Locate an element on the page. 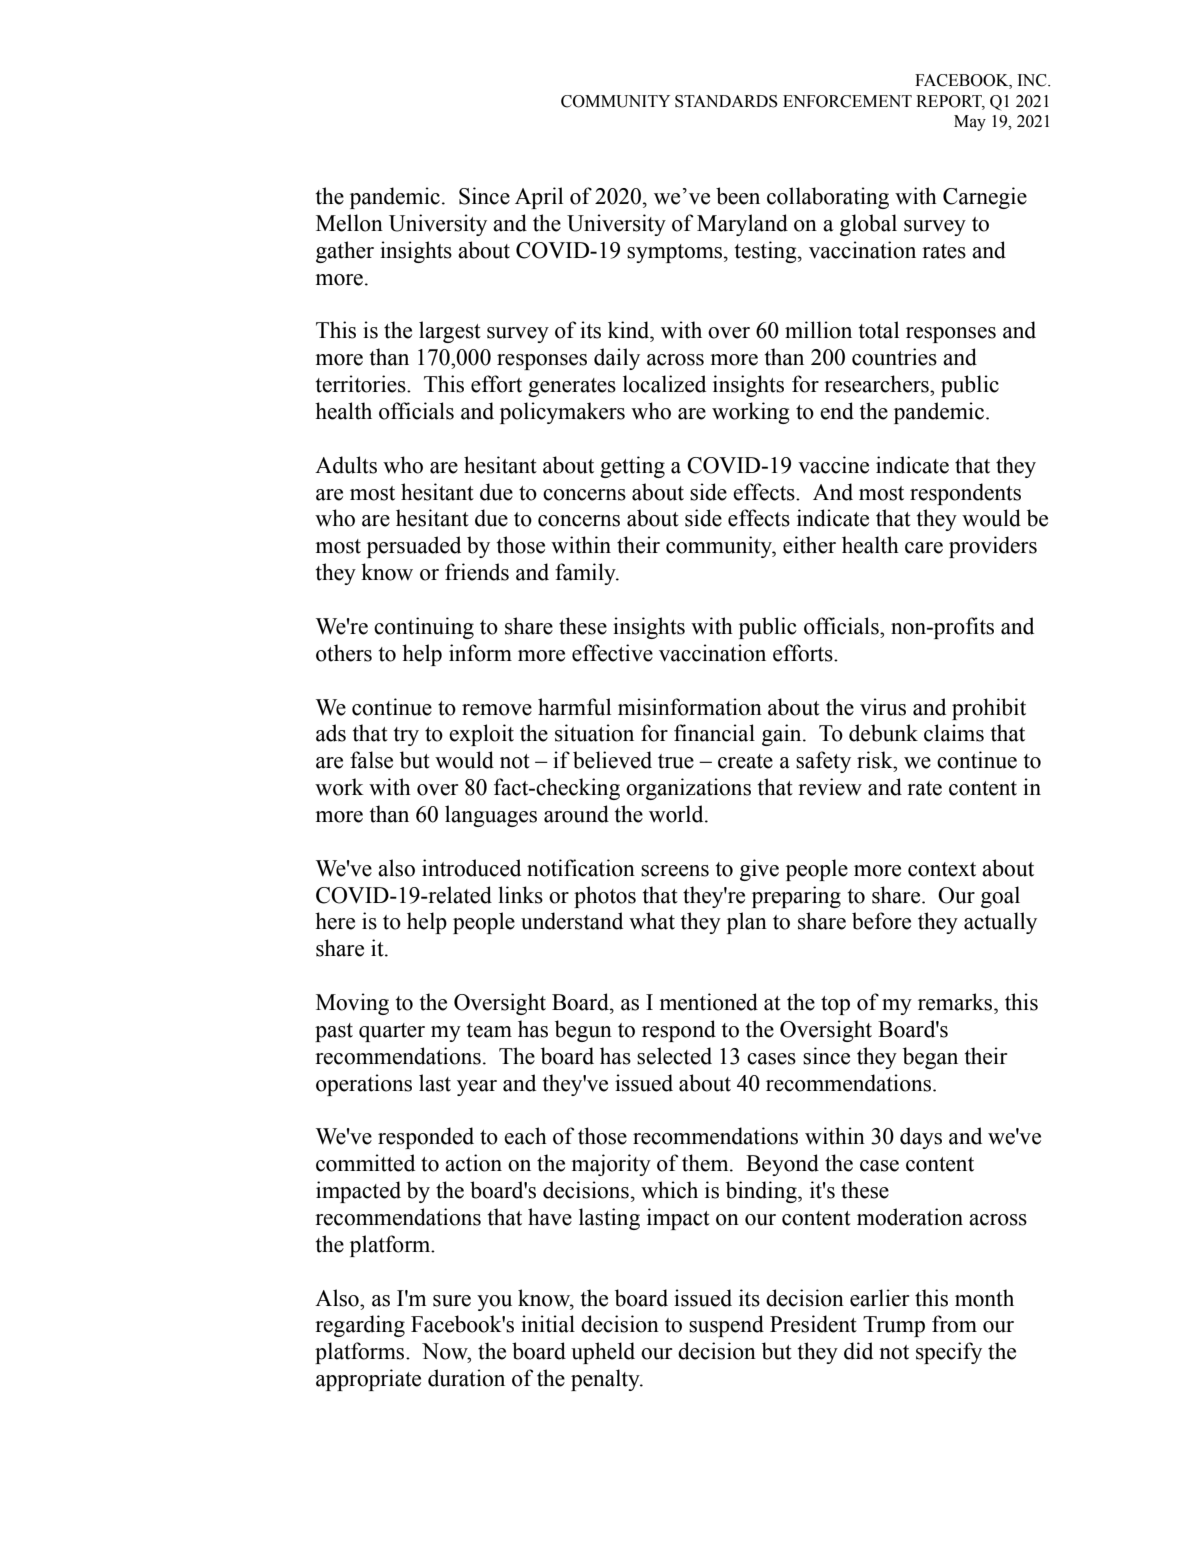 The image size is (1192, 1542). May is located at coordinates (970, 123).
